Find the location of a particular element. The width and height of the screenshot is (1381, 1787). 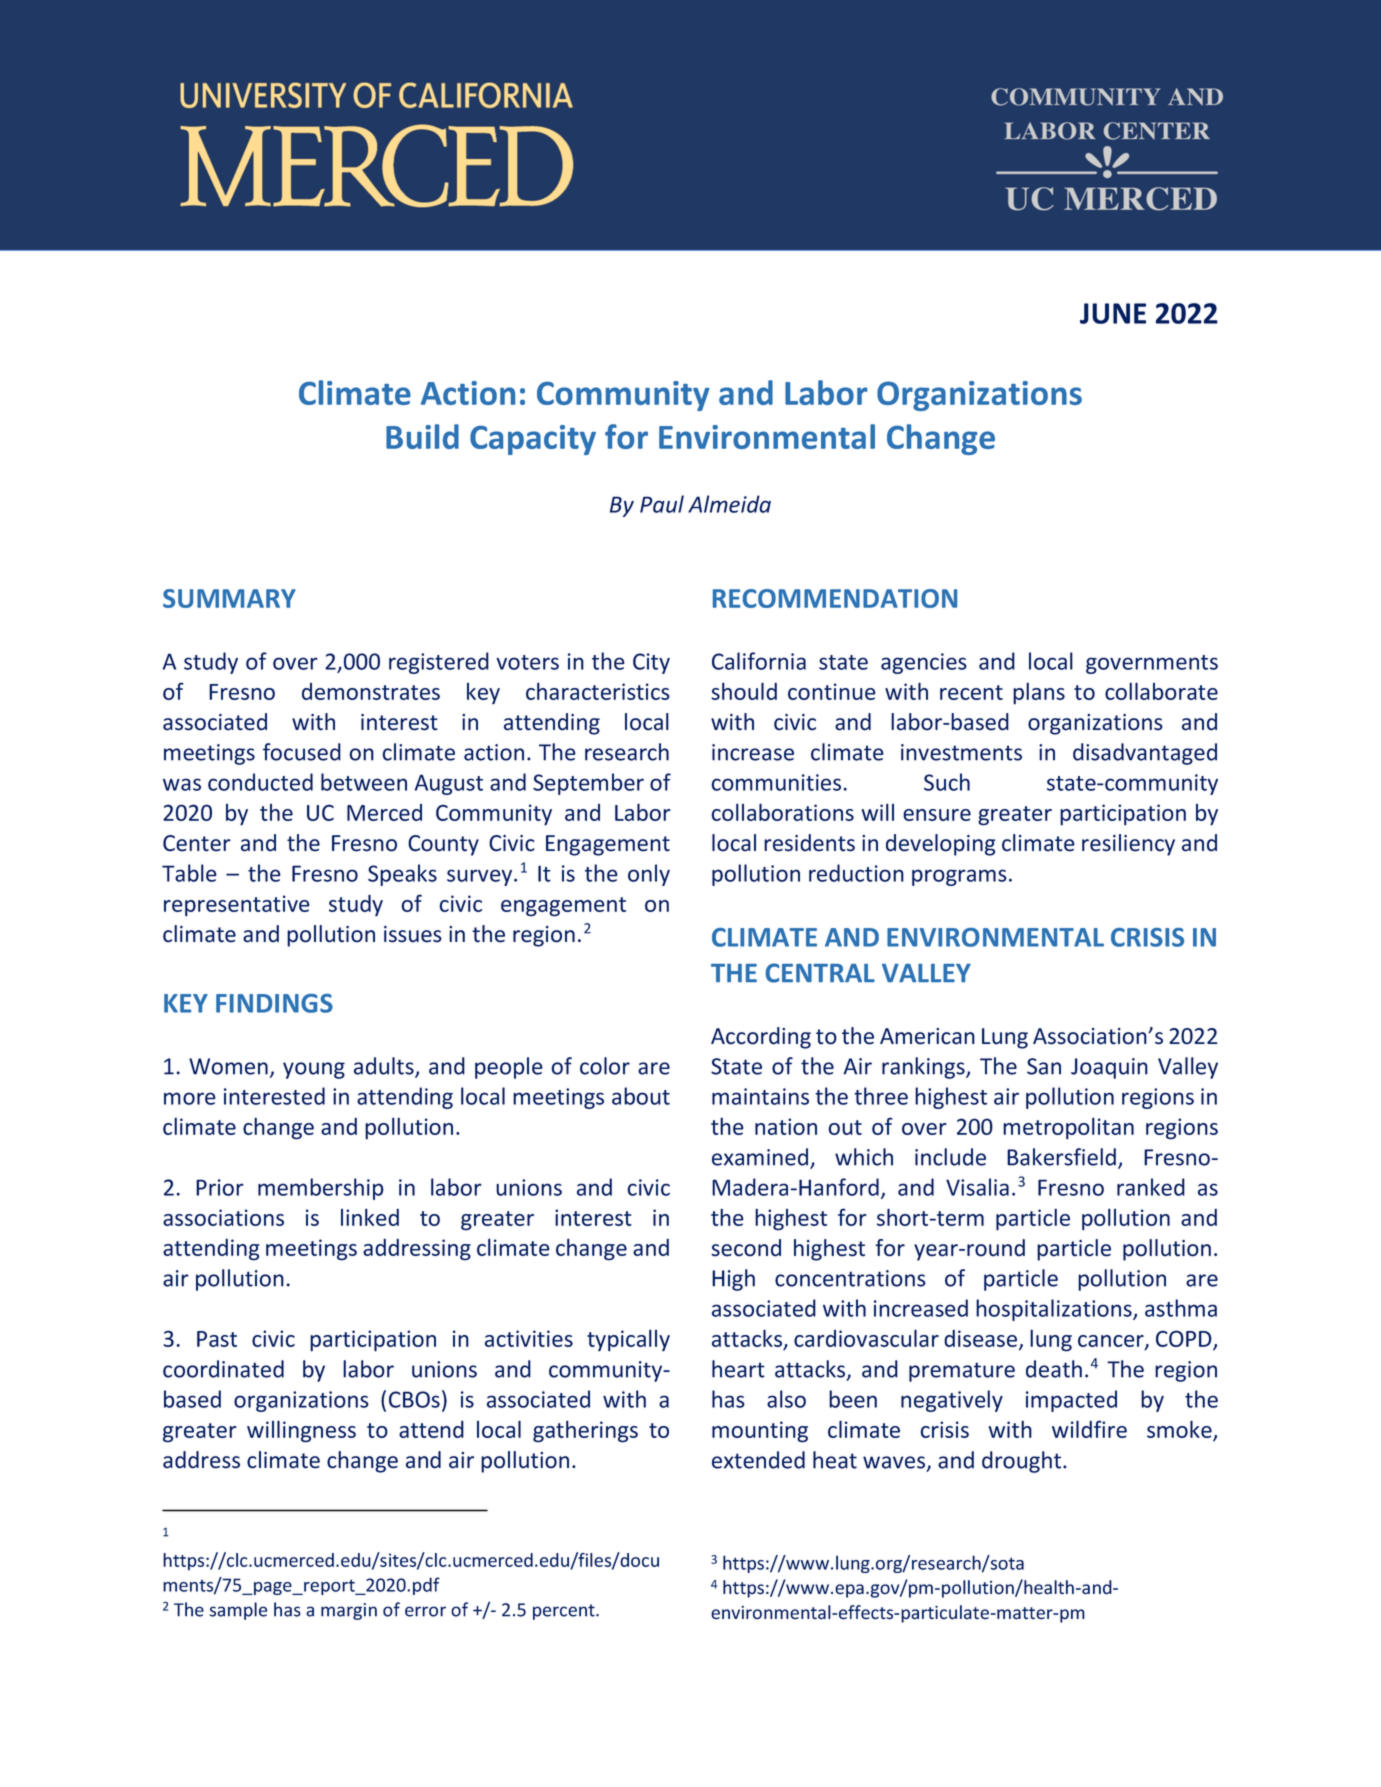

CENTRAL is located at coordinates (820, 973).
